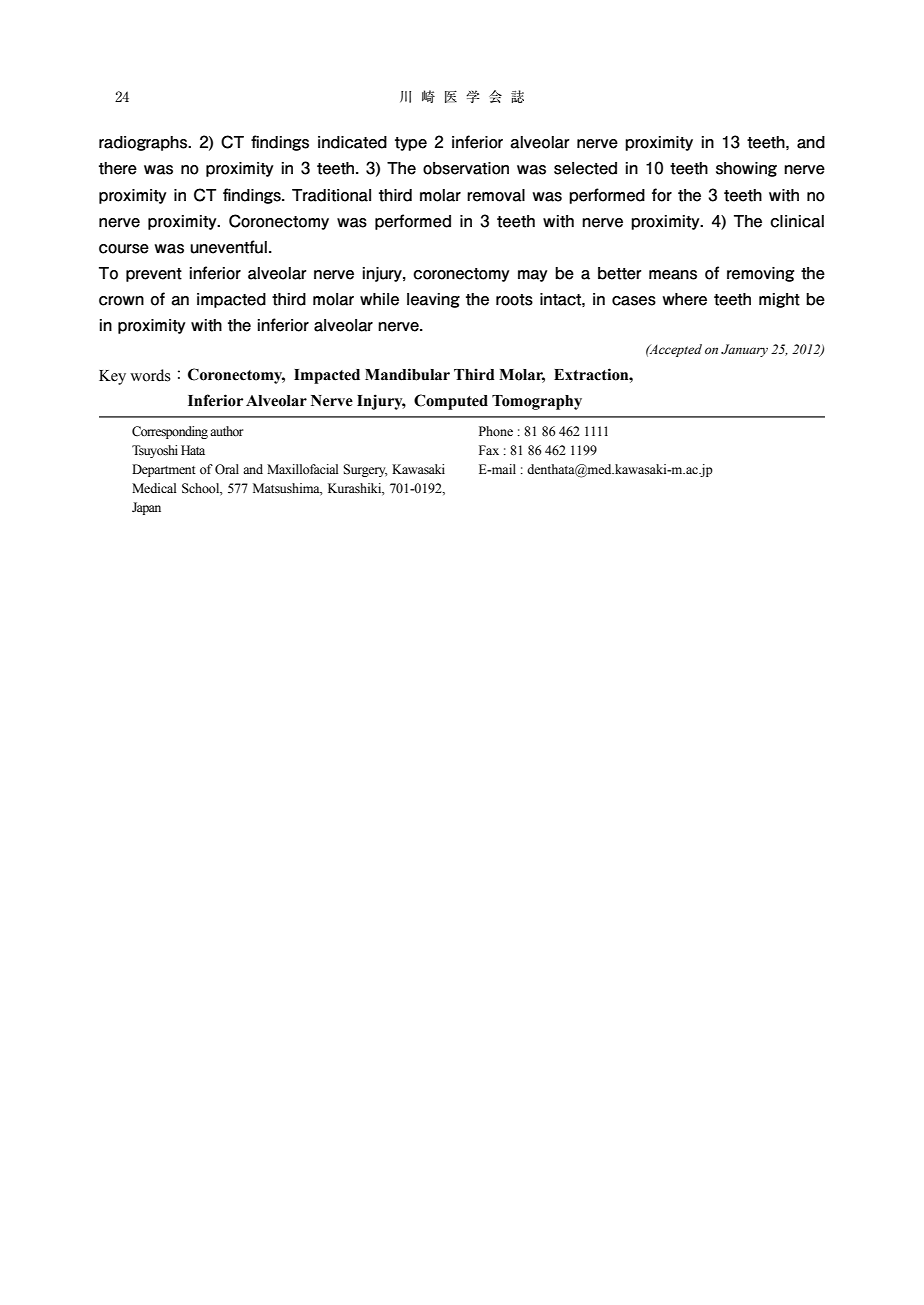  Describe the element at coordinates (744, 350) in the screenshot. I see `January` at that location.
